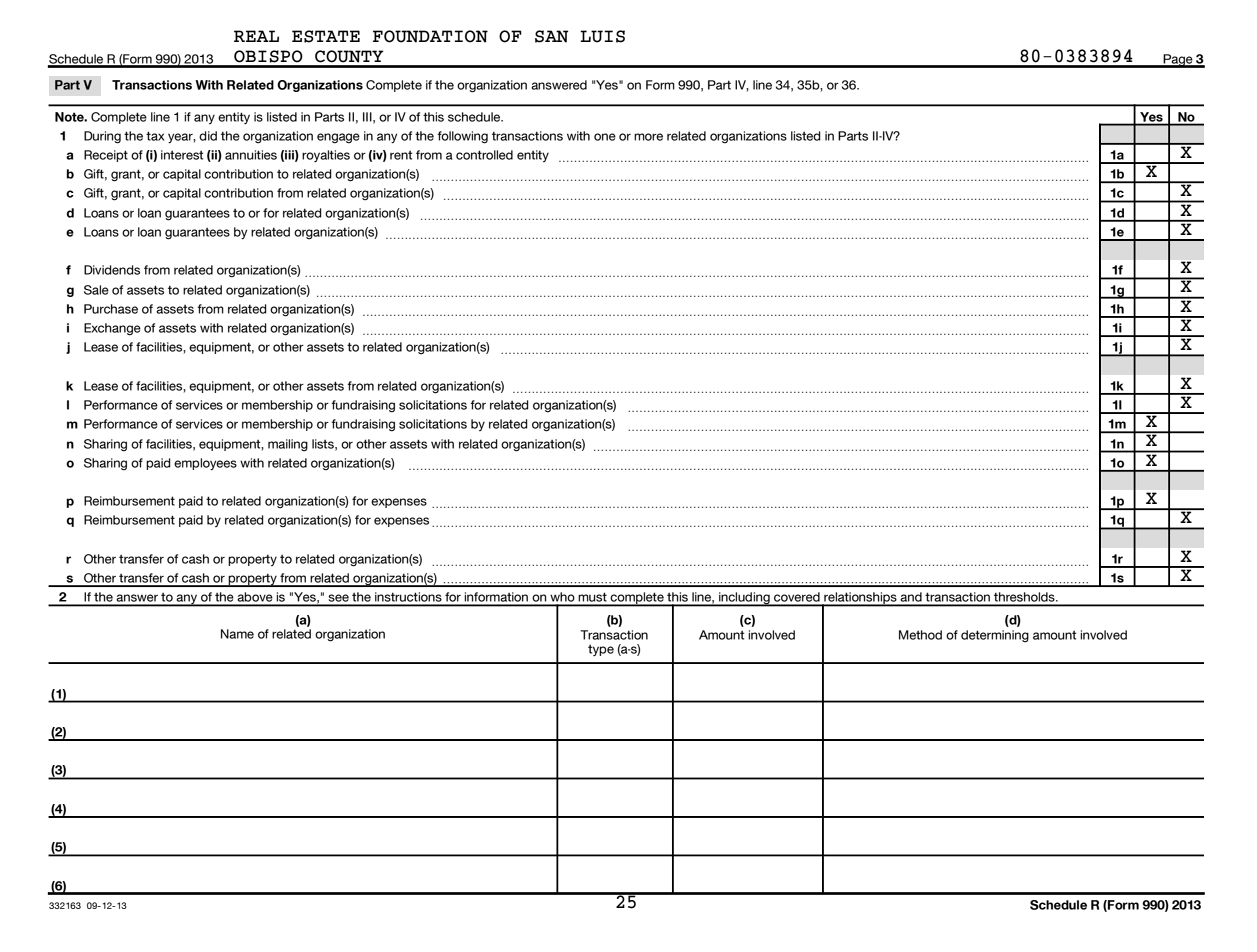 This screenshot has height=952, width=1257. I want to click on SAN, so click(552, 36).
